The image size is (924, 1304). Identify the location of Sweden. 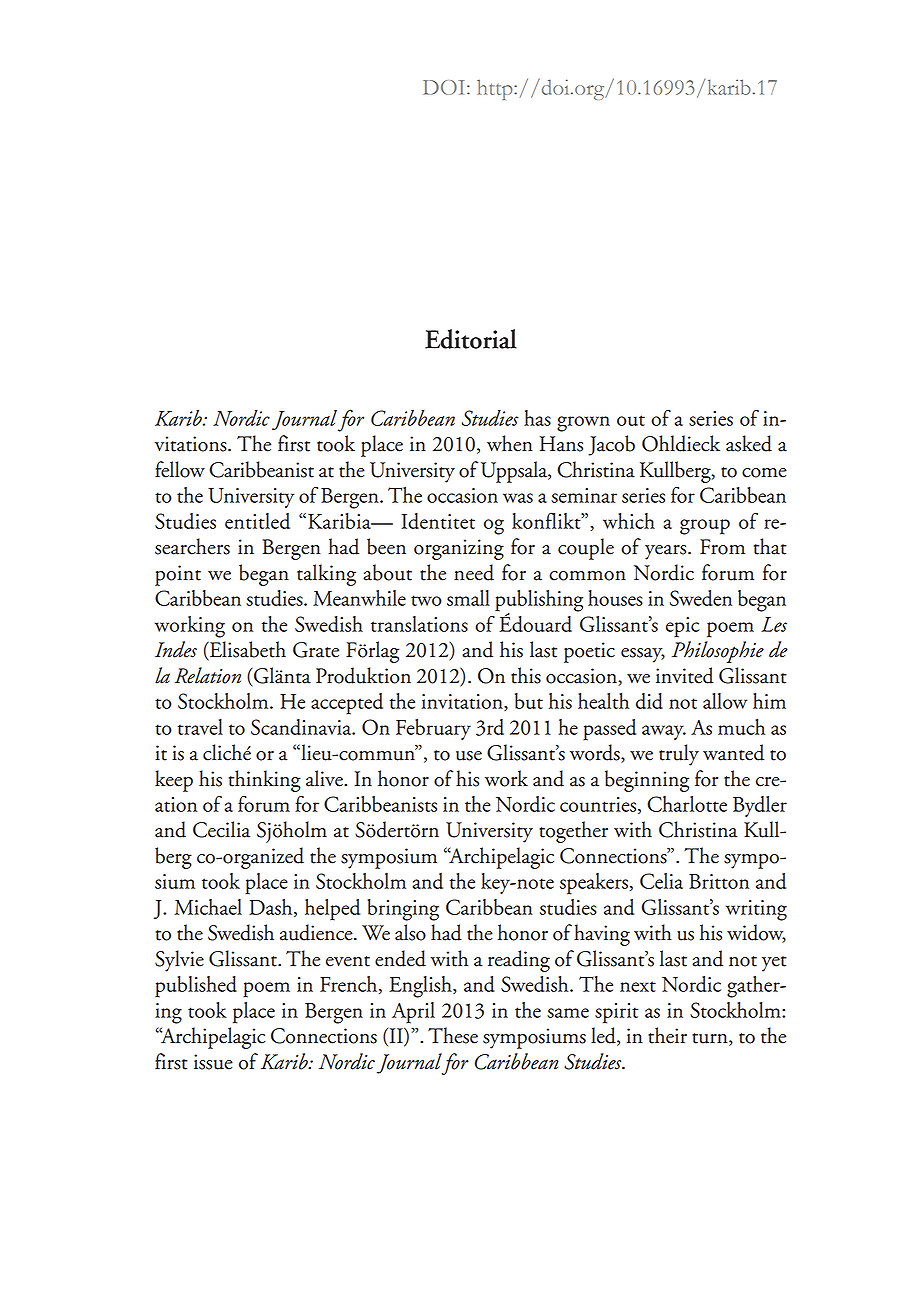
(701, 598).
